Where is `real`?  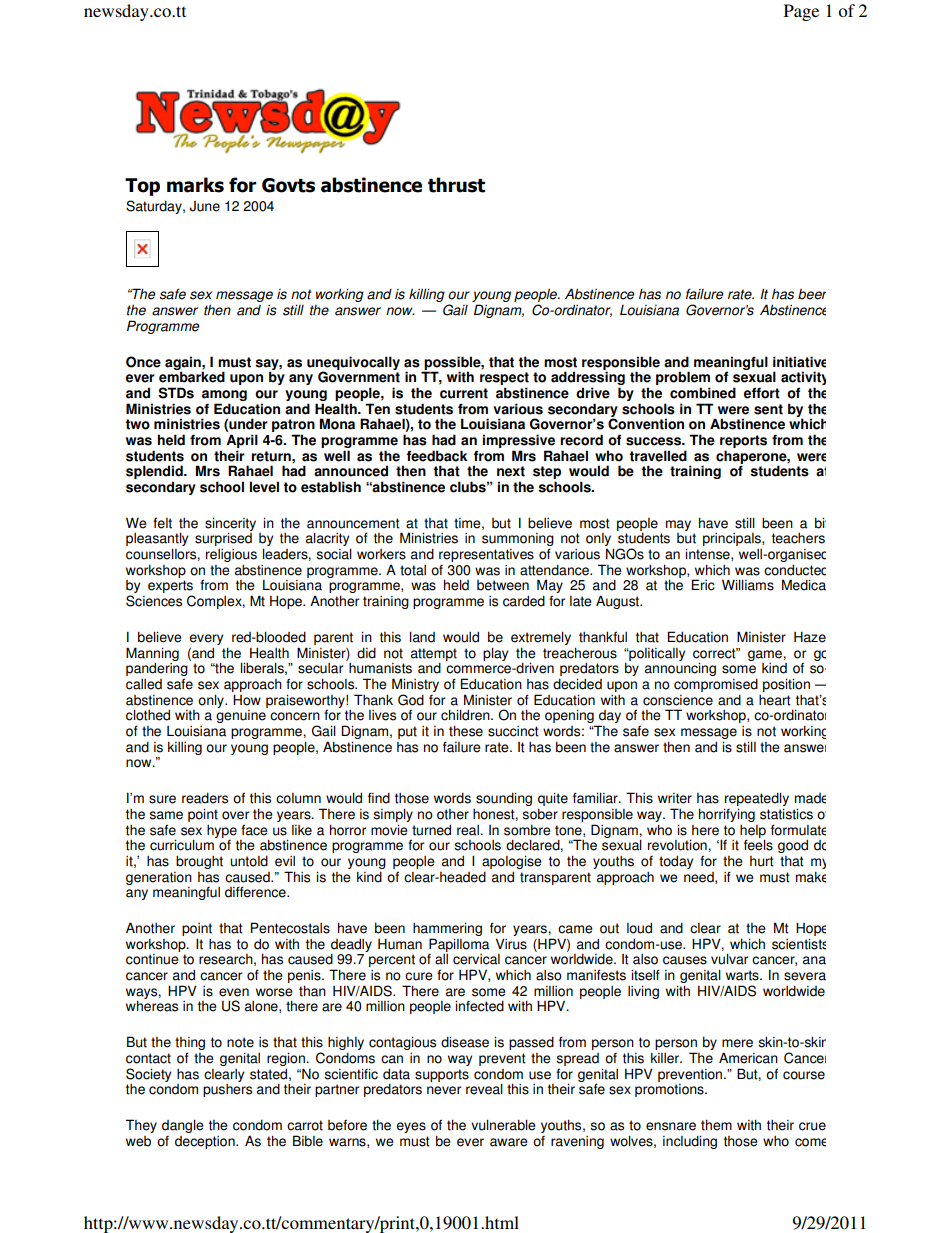 real is located at coordinates (469, 830).
